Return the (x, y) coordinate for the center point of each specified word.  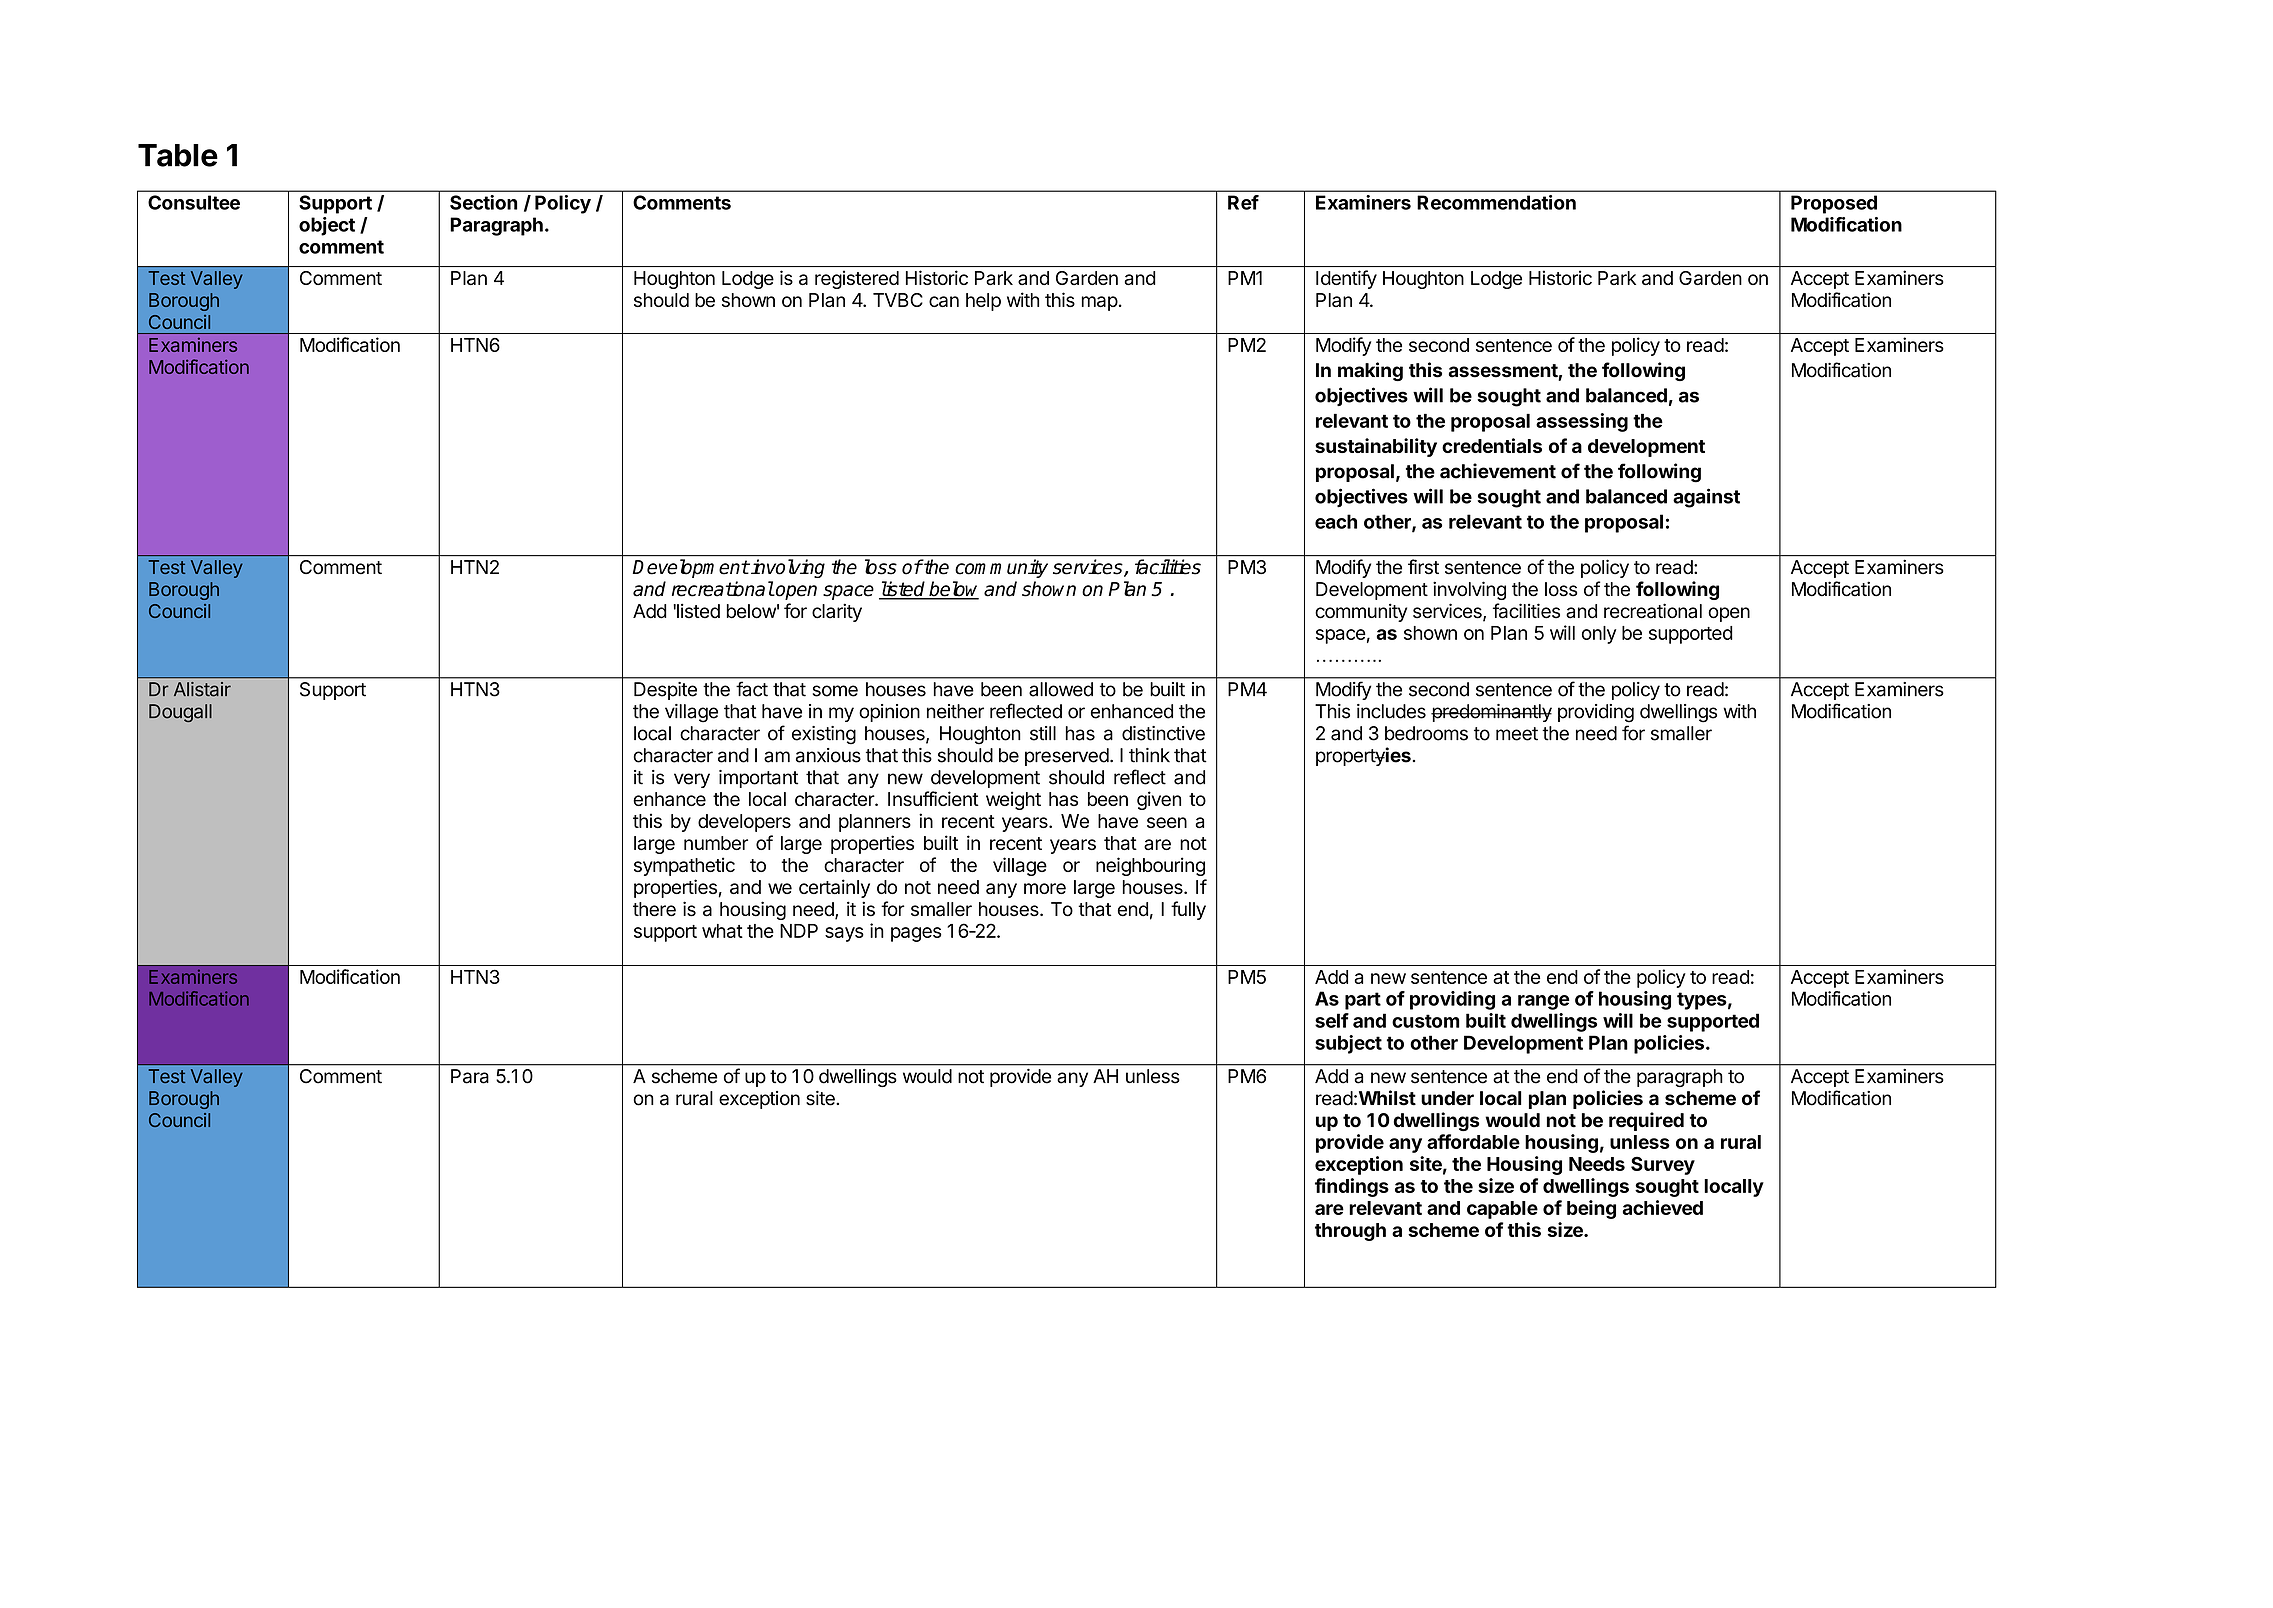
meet (1517, 734)
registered (857, 279)
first (1423, 567)
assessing (1582, 422)
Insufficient (933, 798)
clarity (837, 612)
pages (916, 934)
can (944, 301)
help (983, 302)
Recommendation (1496, 202)
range (1544, 1002)
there (654, 909)
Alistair (202, 689)
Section (483, 202)
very (692, 780)
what (722, 931)
